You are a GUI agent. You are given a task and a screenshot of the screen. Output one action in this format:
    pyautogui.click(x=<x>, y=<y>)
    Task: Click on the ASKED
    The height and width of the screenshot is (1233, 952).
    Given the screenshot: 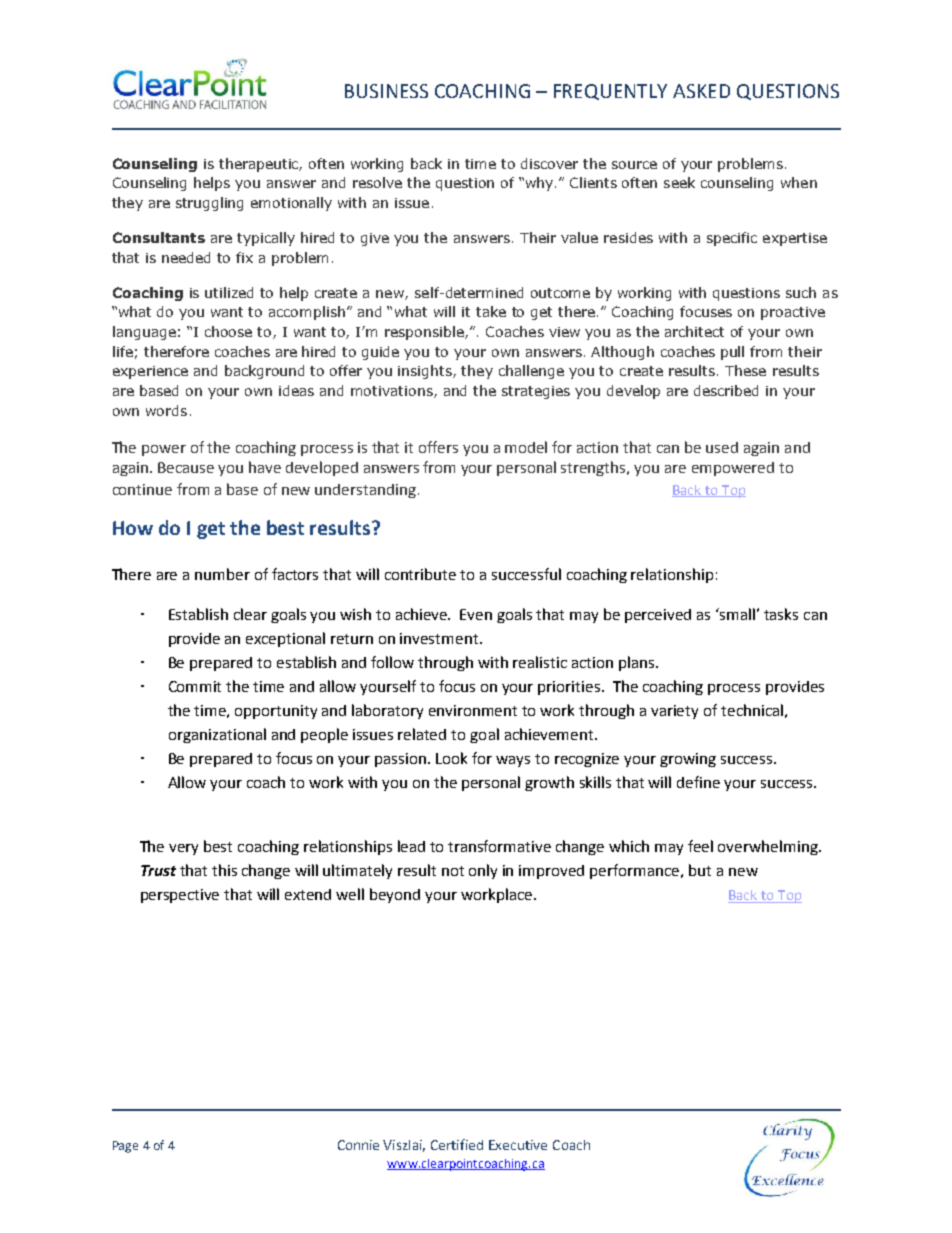 What is the action you would take?
    pyautogui.click(x=701, y=91)
